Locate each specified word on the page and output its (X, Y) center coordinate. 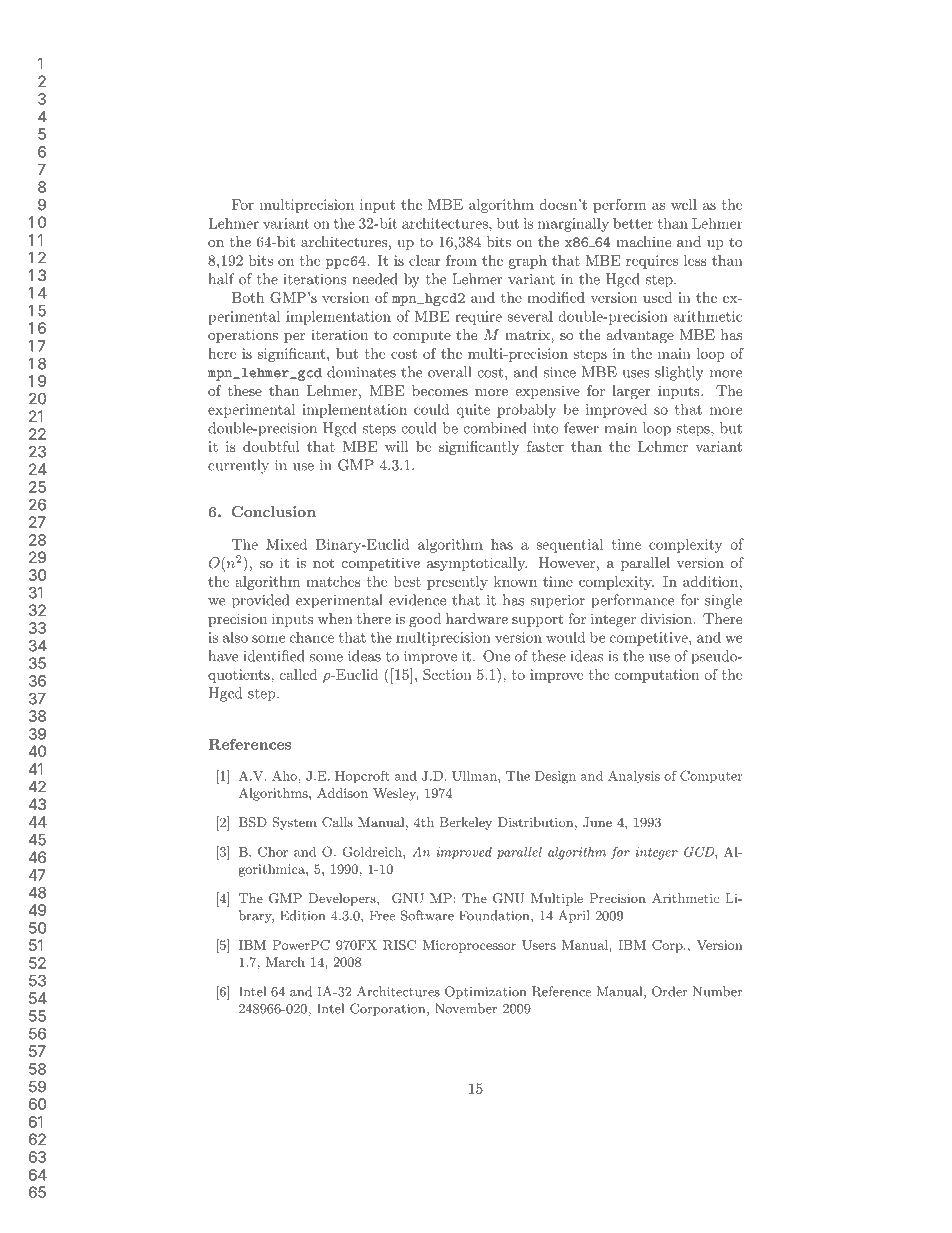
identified (274, 656)
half (221, 279)
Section (447, 674)
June (597, 822)
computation (657, 676)
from (461, 260)
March (285, 962)
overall (449, 372)
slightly (679, 373)
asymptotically (477, 564)
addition (710, 581)
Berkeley (466, 823)
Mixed (287, 544)
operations (243, 336)
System (294, 823)
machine (643, 241)
